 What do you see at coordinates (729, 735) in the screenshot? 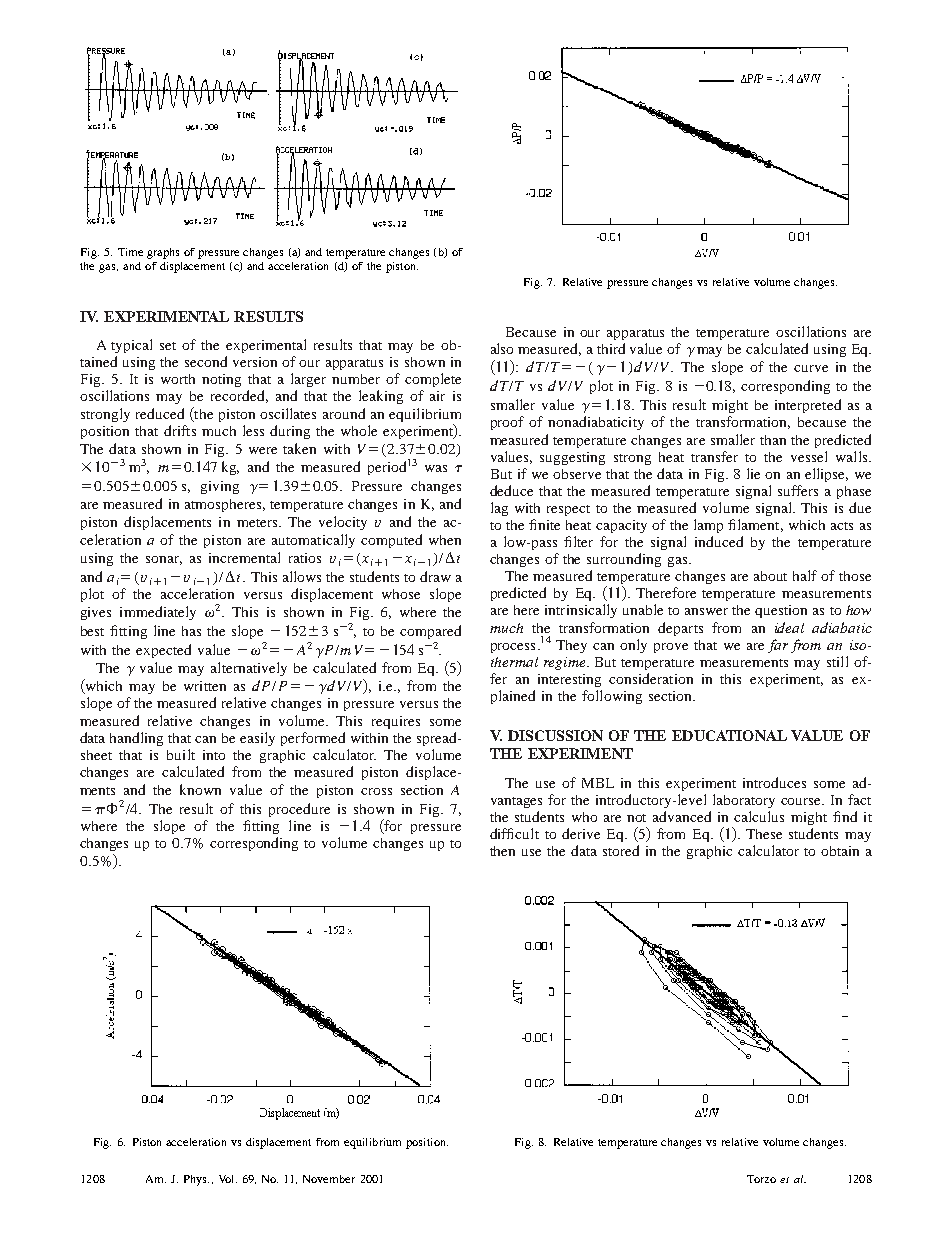
I see `EDUCATIONAL` at bounding box center [729, 735].
